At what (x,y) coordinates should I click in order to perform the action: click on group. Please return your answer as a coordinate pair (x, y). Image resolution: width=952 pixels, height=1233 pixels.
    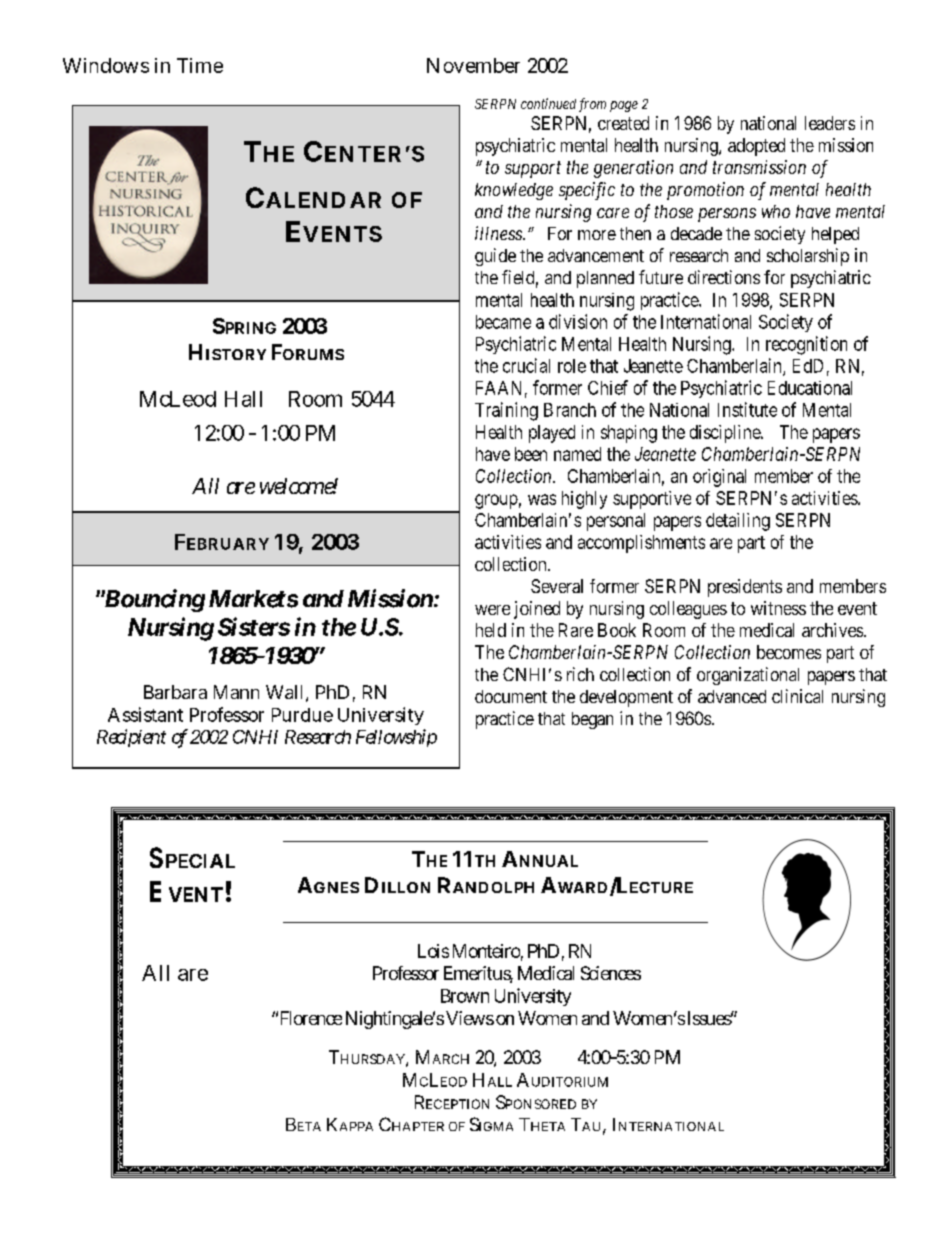
    Looking at the image, I should click on (496, 501).
